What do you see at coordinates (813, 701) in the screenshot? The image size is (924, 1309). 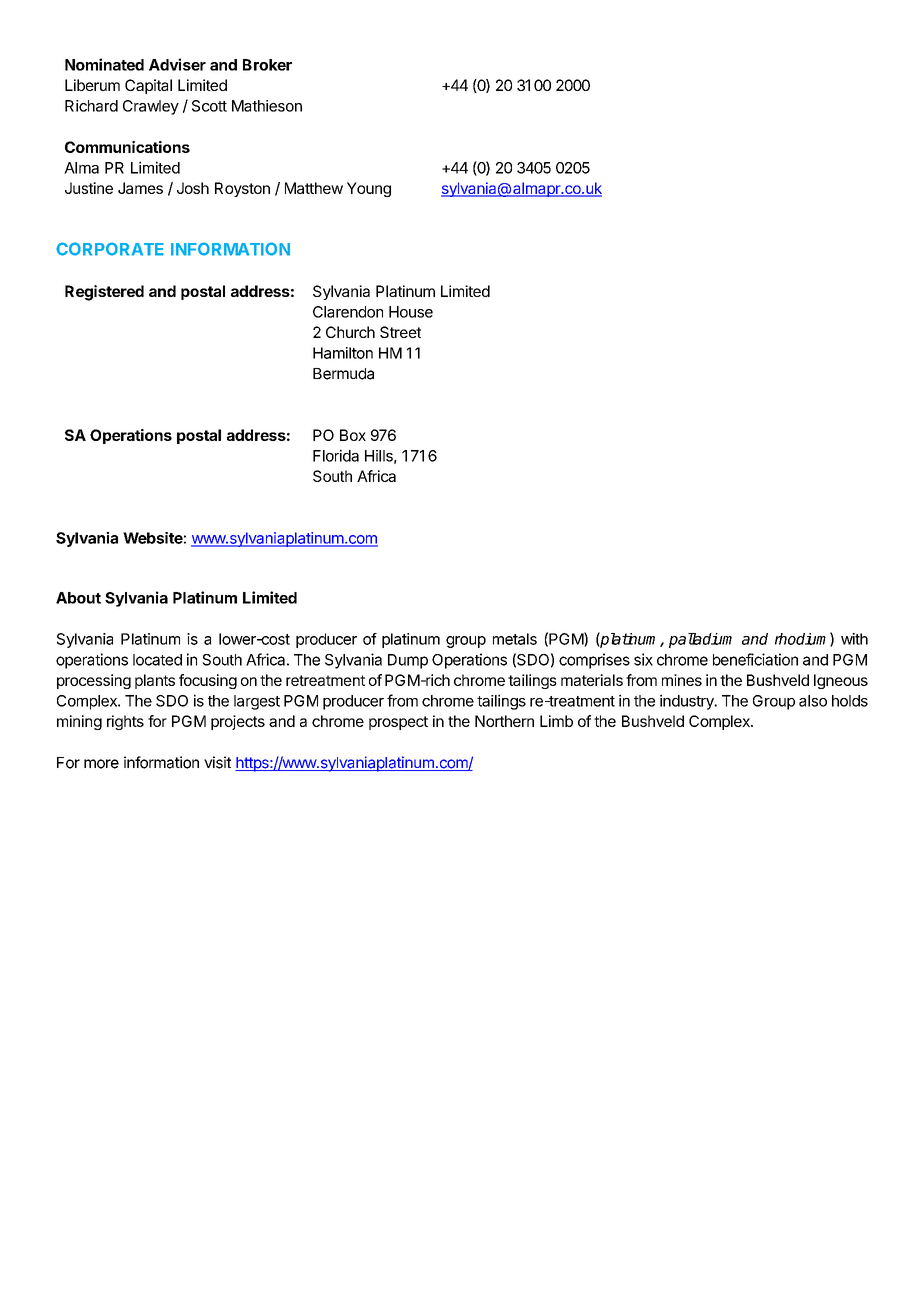 I see `also` at bounding box center [813, 701].
